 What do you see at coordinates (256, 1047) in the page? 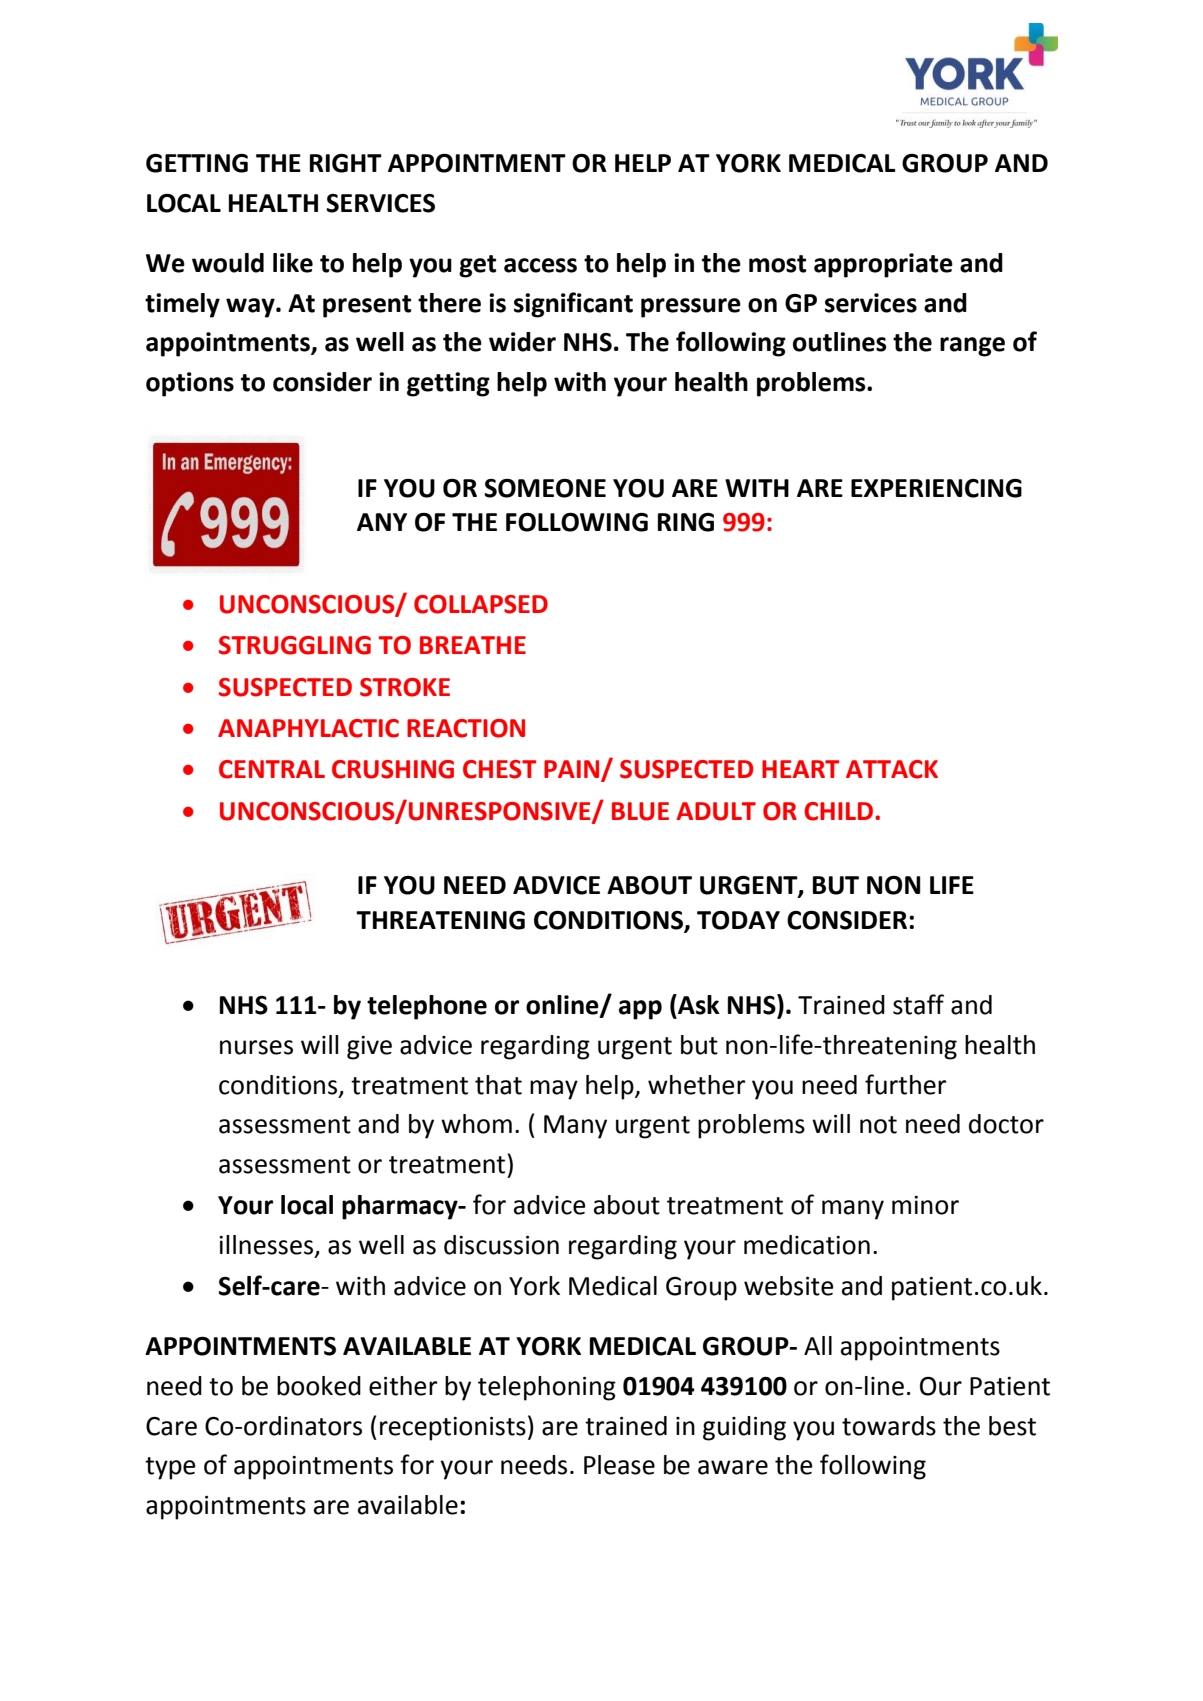
I see `nurses` at bounding box center [256, 1047].
